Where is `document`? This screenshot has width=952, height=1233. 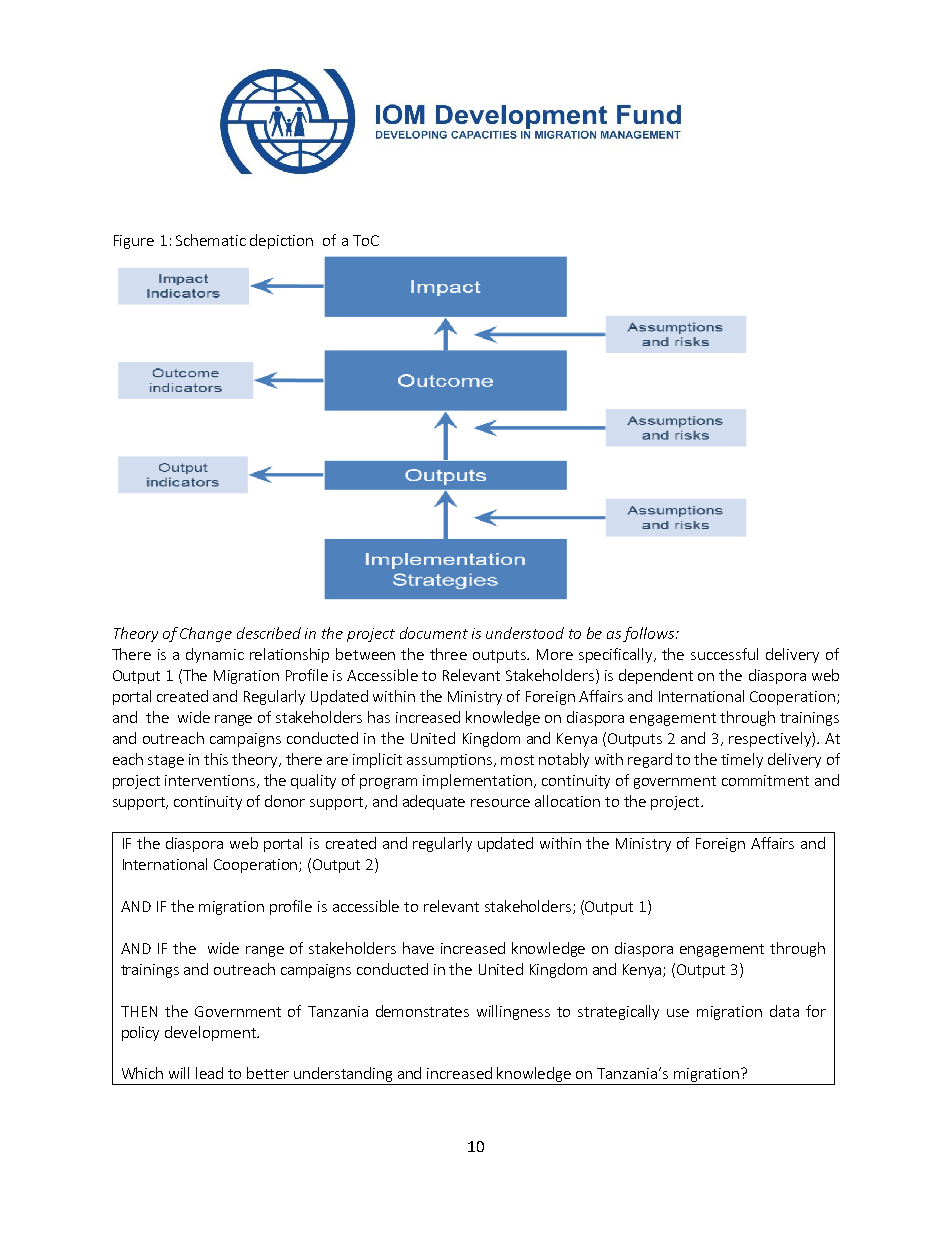 document is located at coordinates (434, 633).
